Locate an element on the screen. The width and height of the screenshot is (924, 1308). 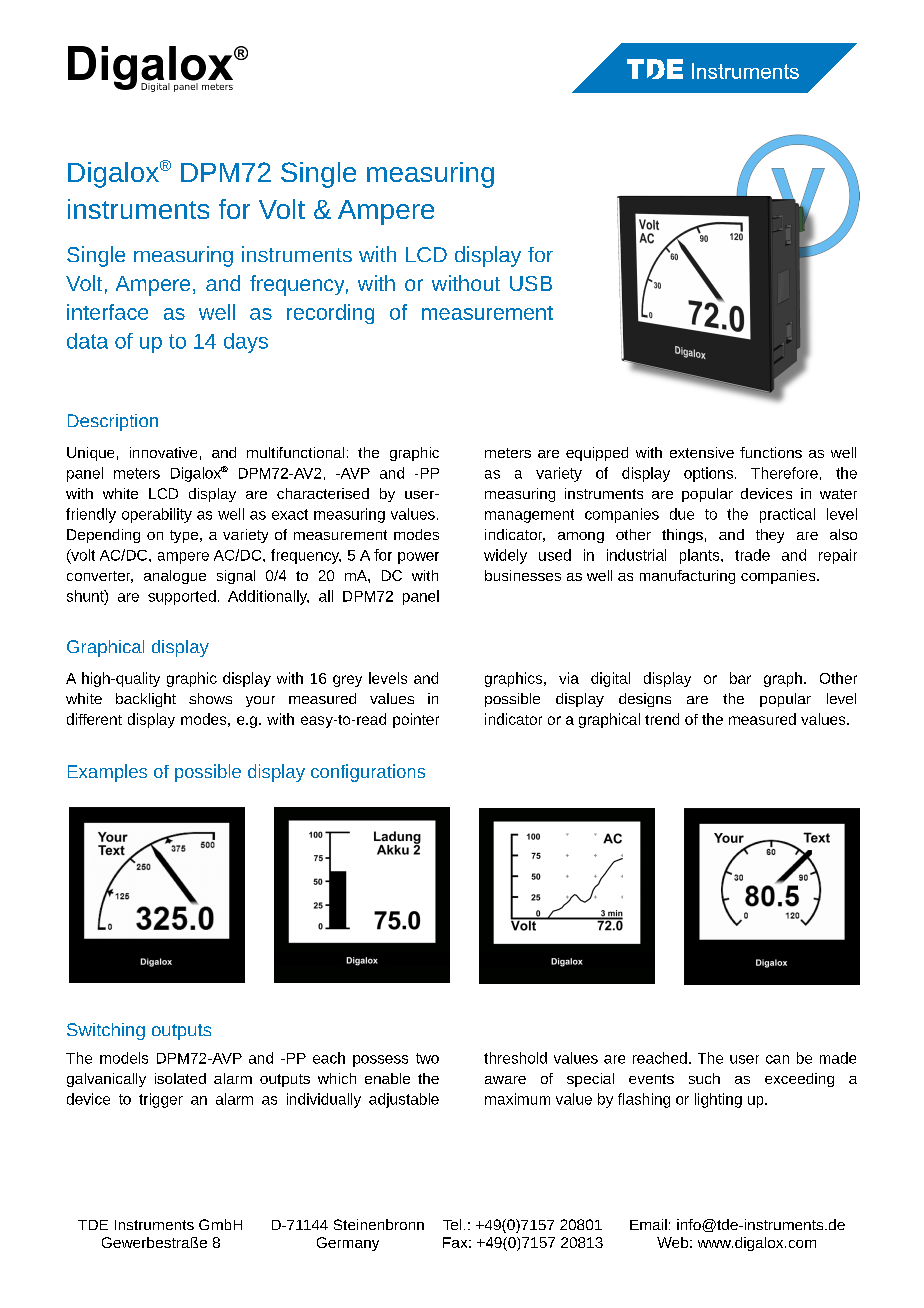
interface is located at coordinates (107, 312).
